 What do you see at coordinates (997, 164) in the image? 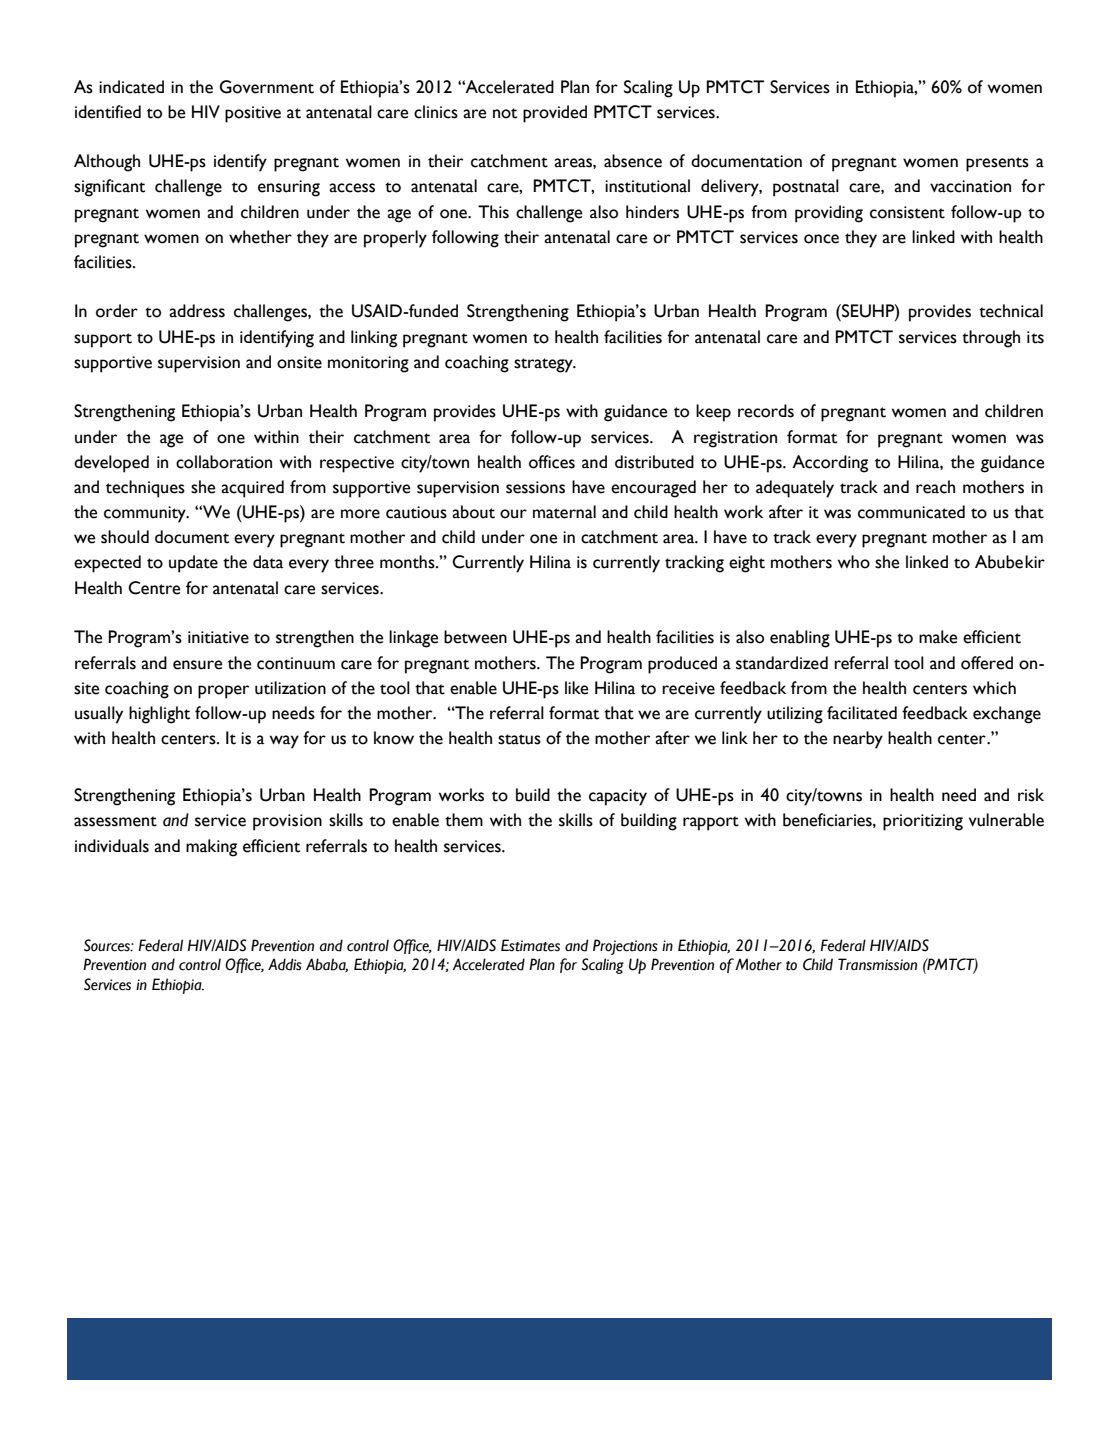
I see `presents` at bounding box center [997, 164].
